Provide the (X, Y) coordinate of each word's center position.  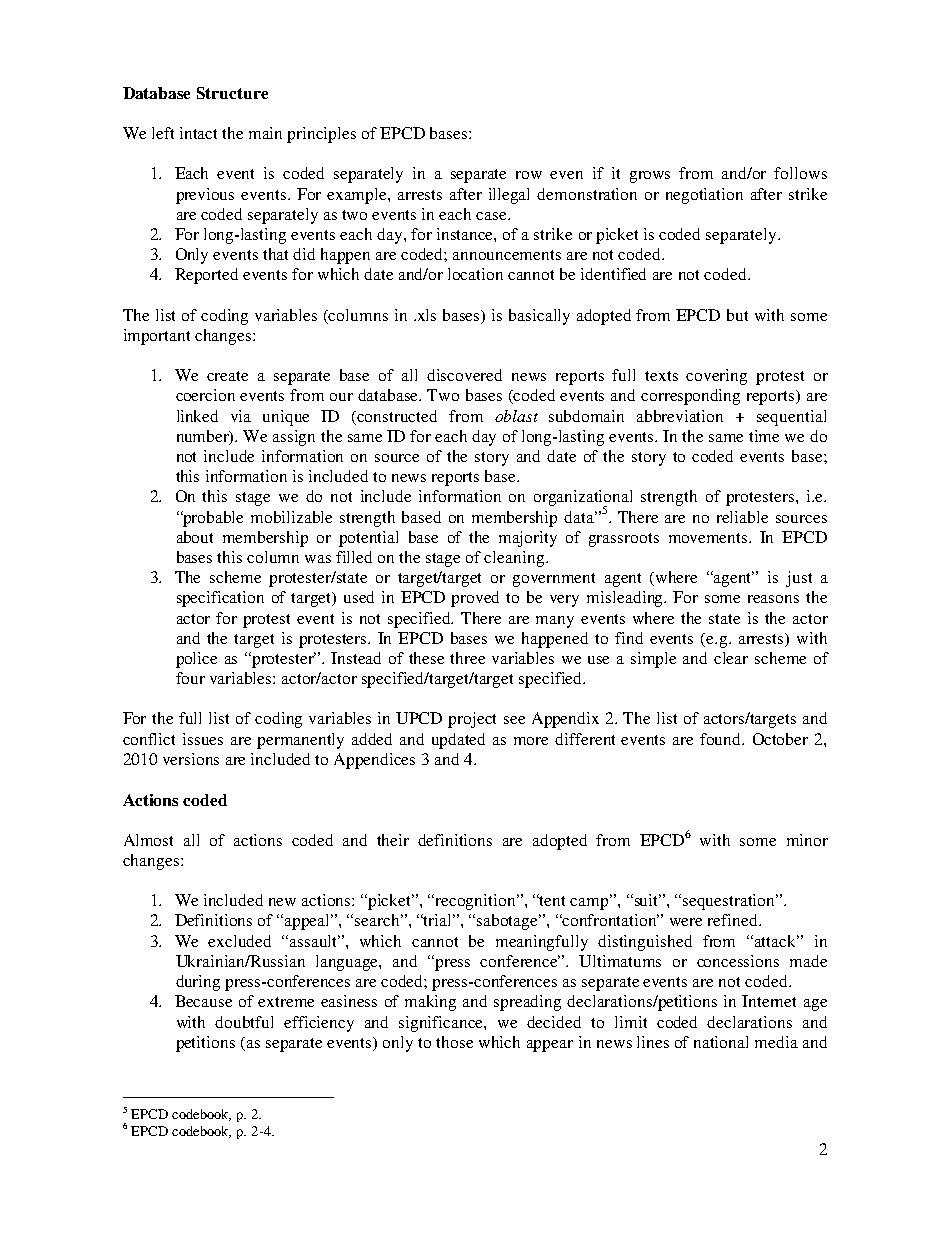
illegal (509, 196)
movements (709, 538)
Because (203, 1001)
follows (800, 173)
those (454, 1042)
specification (220, 599)
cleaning (515, 559)
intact (198, 133)
